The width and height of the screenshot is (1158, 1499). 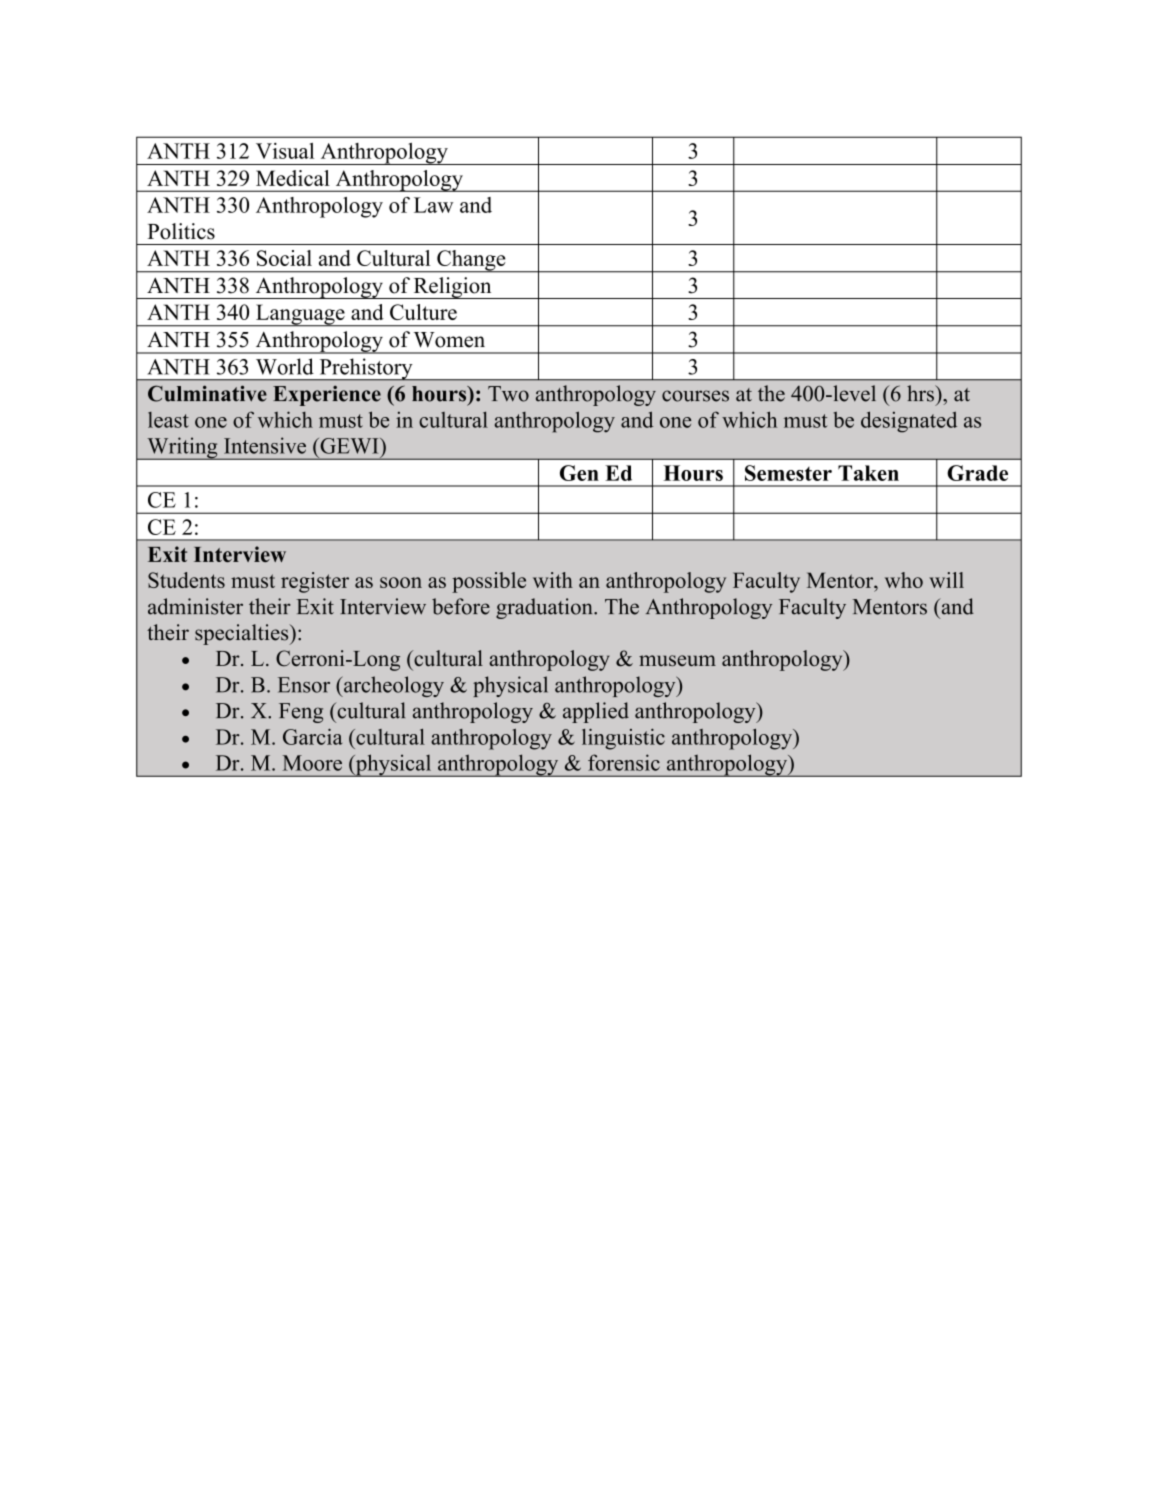 I want to click on hrs, so click(x=921, y=393).
